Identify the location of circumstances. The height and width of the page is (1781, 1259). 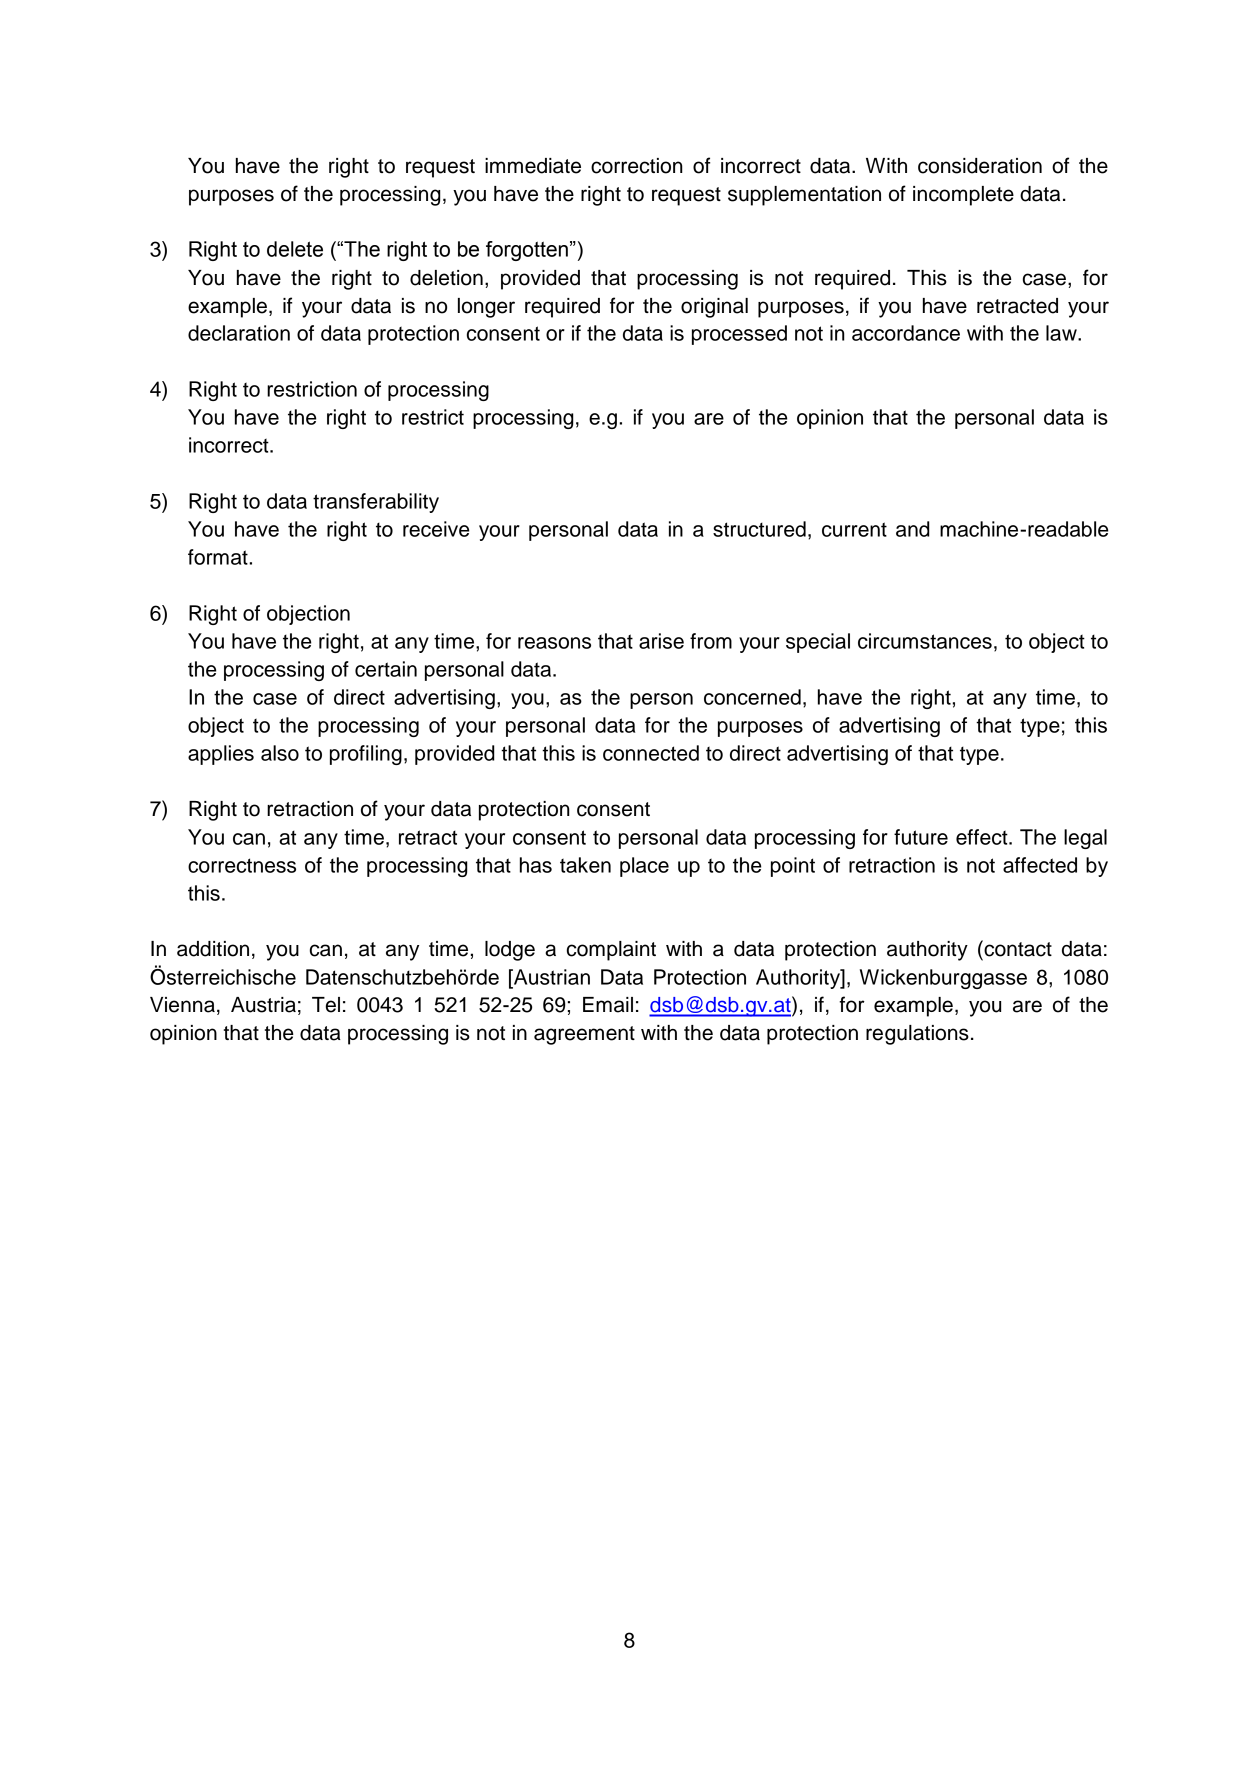
(925, 641).
